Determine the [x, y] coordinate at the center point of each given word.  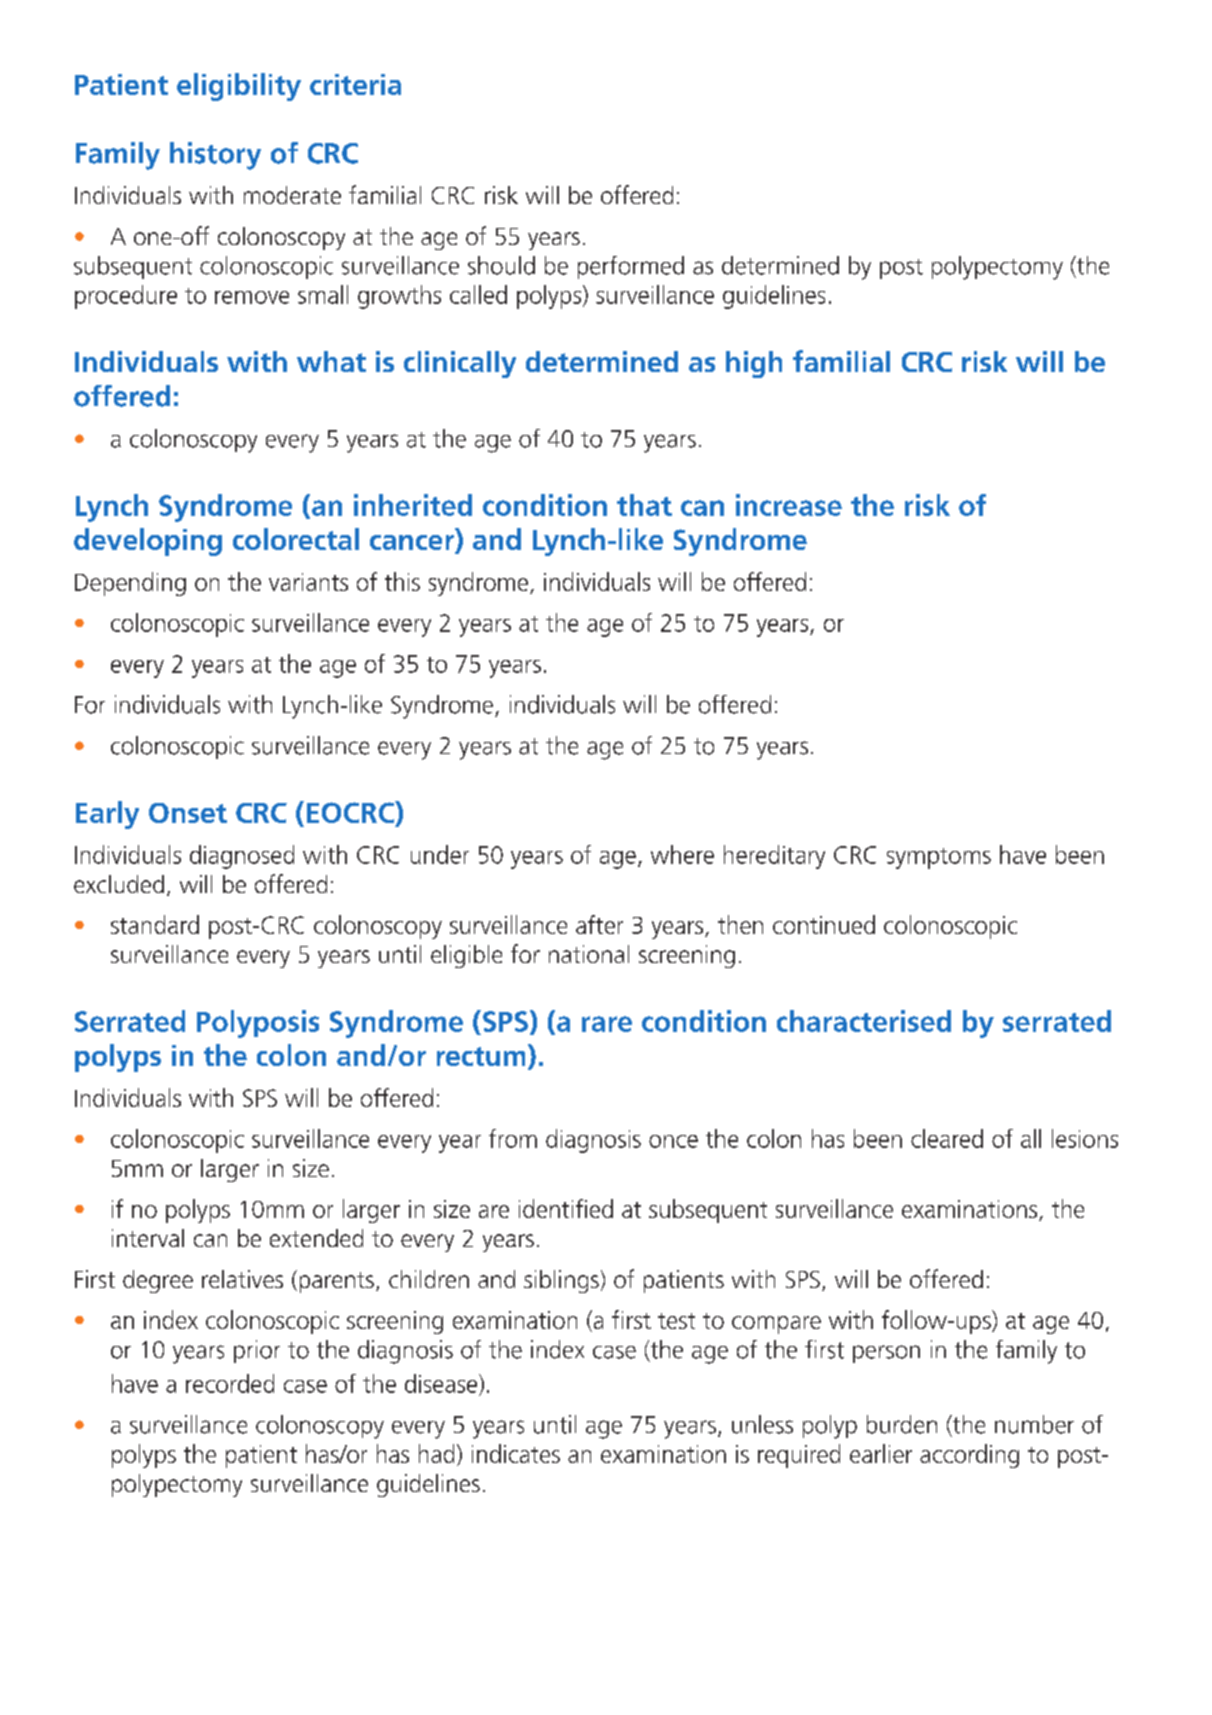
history [215, 156]
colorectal [296, 539]
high [754, 364]
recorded [230, 1383]
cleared [947, 1138]
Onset [188, 813]
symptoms [939, 858]
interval [148, 1238]
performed [631, 267]
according [969, 1456]
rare [607, 1024]
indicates [516, 1453]
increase [789, 505]
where [682, 854]
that [644, 505]
